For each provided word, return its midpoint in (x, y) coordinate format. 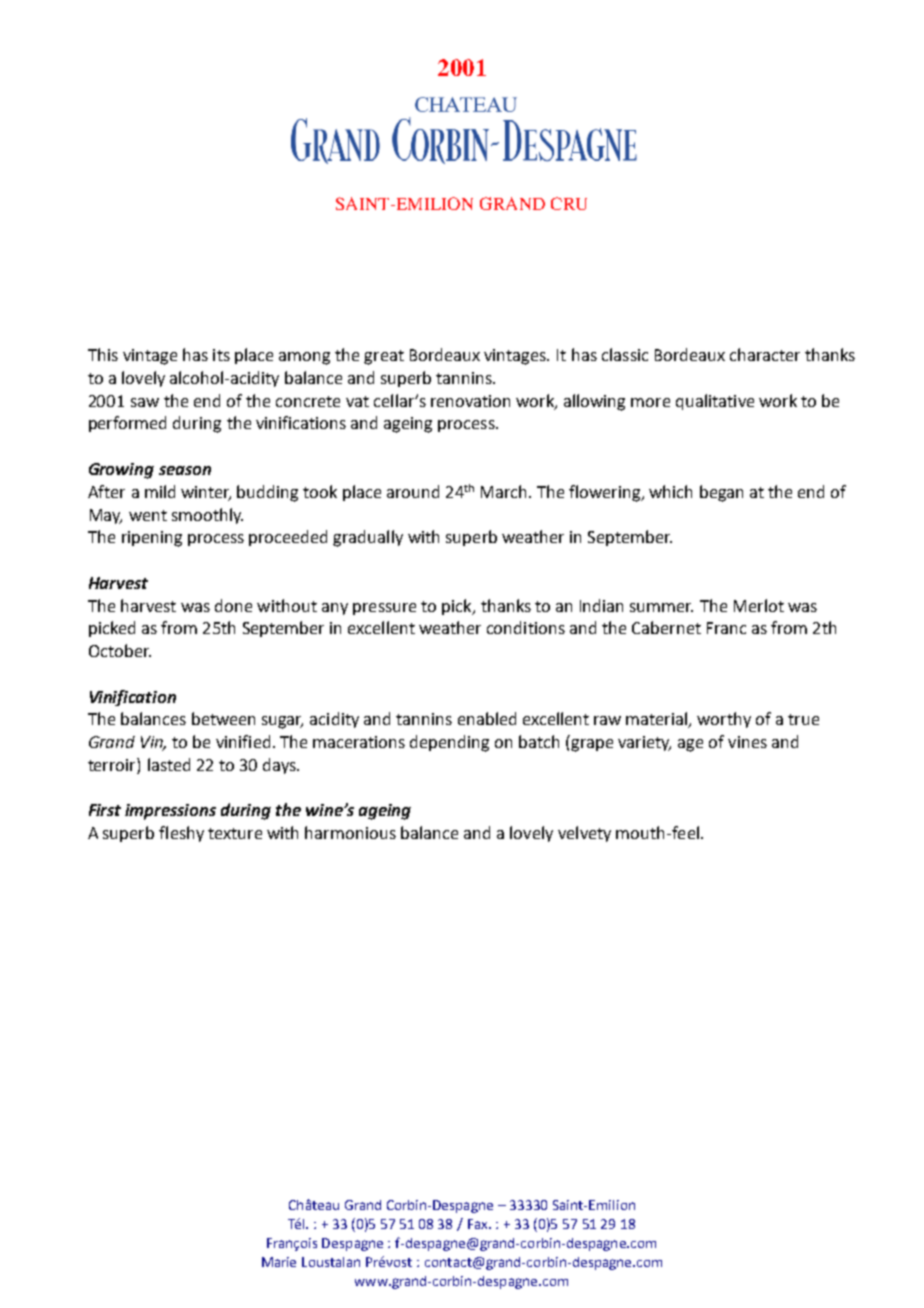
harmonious (350, 832)
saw (145, 402)
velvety (584, 834)
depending (449, 743)
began (721, 493)
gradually (368, 538)
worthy (724, 720)
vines (747, 742)
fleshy (181, 834)
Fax (479, 1224)
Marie (279, 1262)
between (223, 718)
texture (235, 833)
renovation (470, 401)
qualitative (715, 402)
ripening (152, 539)
